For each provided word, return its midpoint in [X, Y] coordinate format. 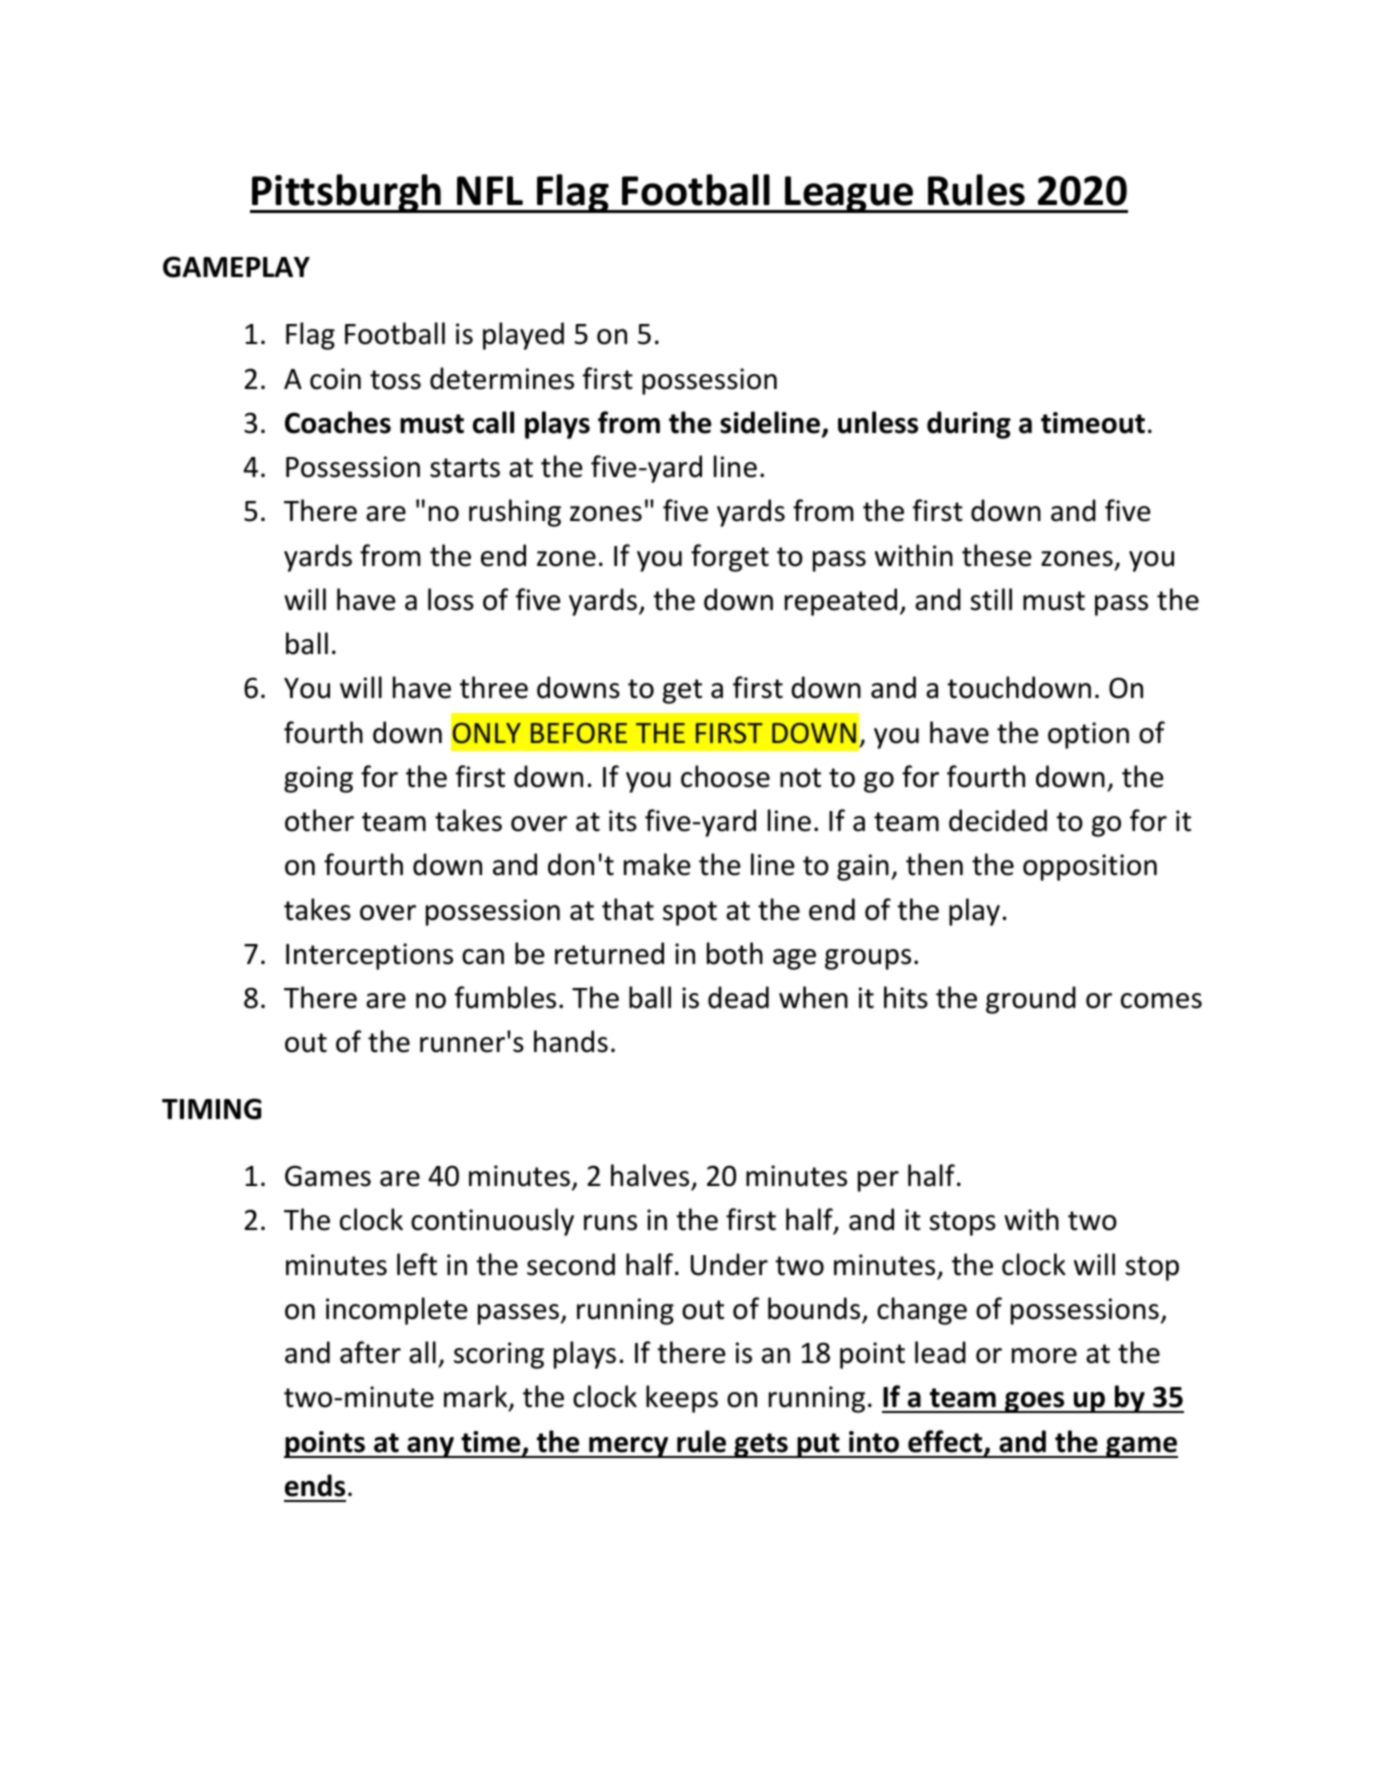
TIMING [211, 1109]
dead [738, 997]
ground [1031, 1000]
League [850, 194]
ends [315, 1485]
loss [451, 599]
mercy [629, 1447]
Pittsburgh [347, 193]
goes [1035, 1402]
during [969, 425]
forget [730, 558]
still [991, 599]
